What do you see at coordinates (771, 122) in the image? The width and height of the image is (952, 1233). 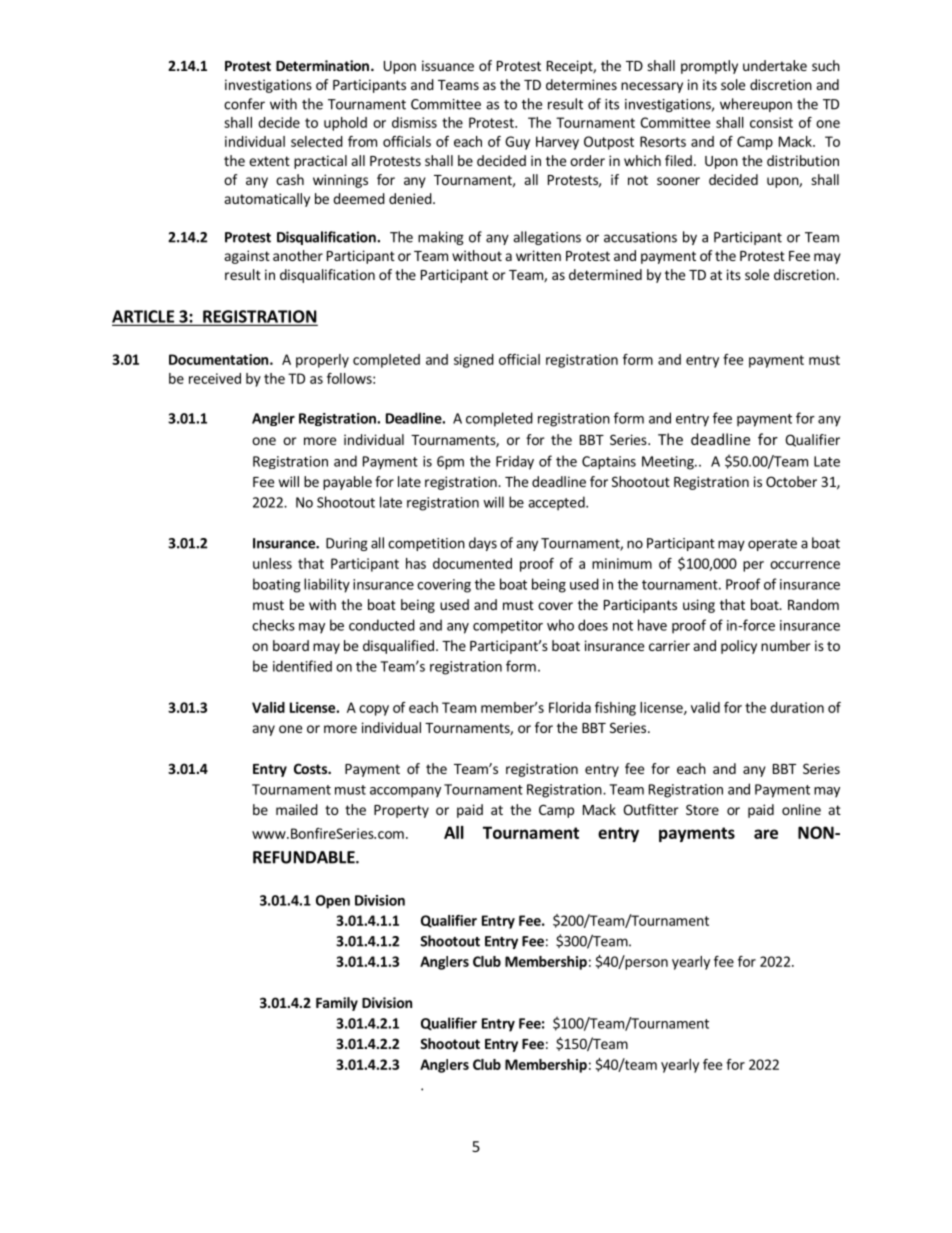 I see `consist` at bounding box center [771, 122].
